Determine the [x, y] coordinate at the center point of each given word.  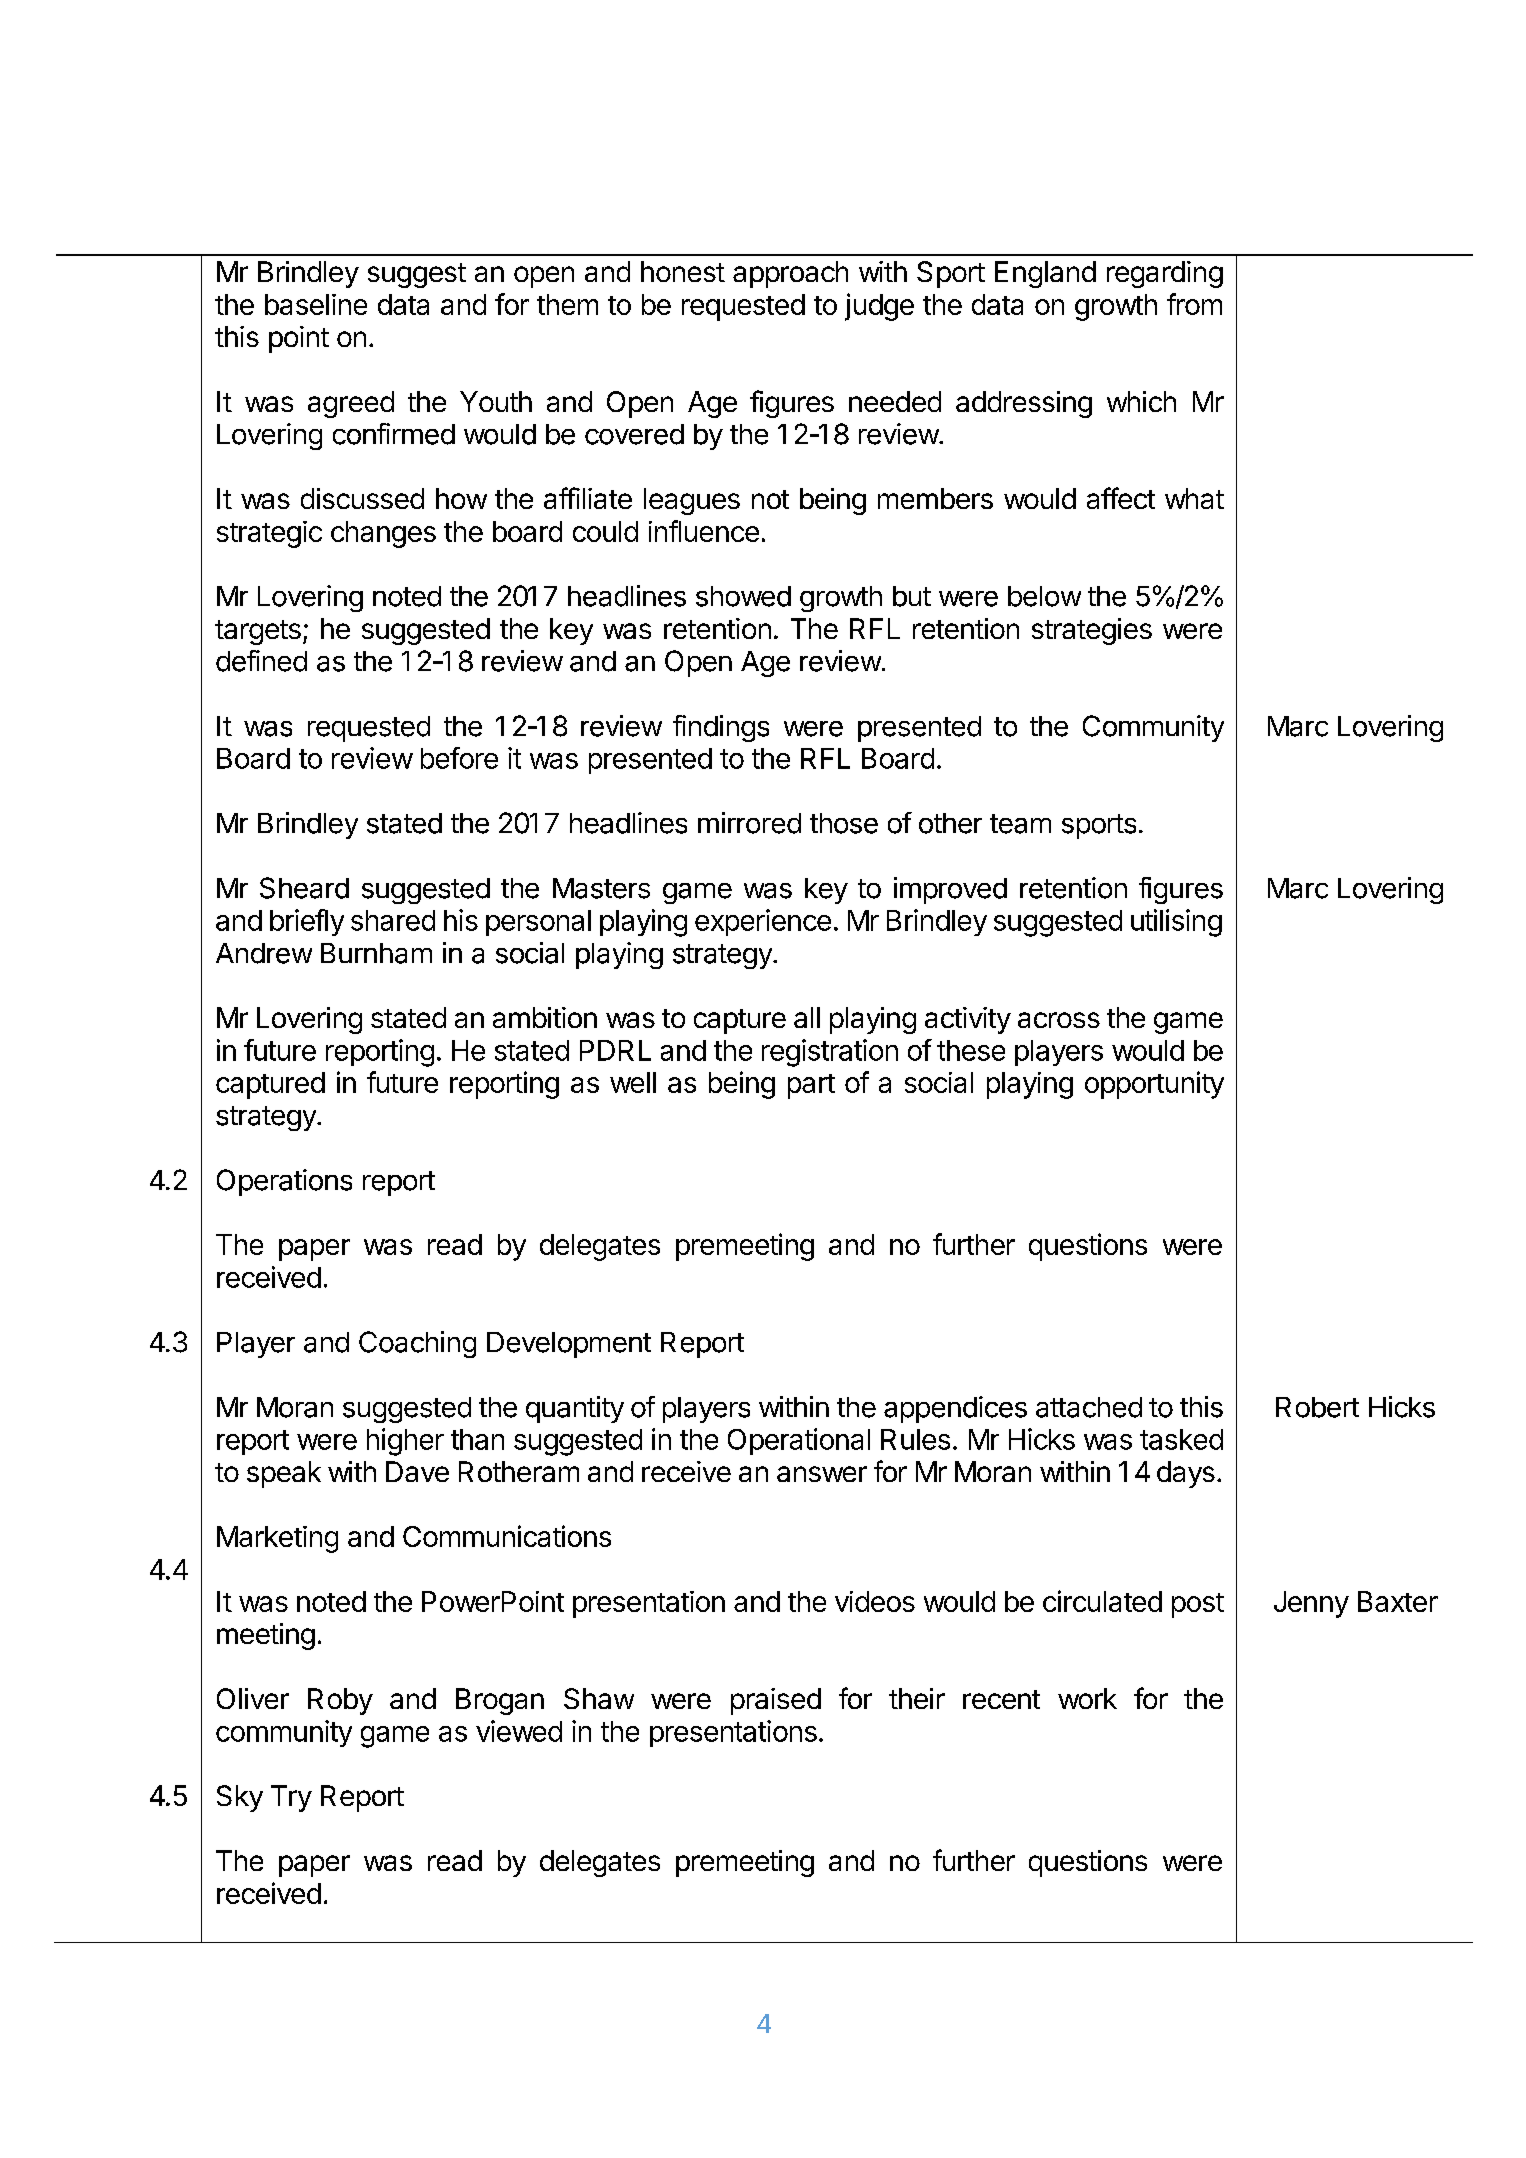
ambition [545, 1017]
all [807, 1017]
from [1194, 304]
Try [291, 1798]
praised [776, 1701]
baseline [316, 304]
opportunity [1154, 1085]
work [1087, 1698]
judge [879, 307]
